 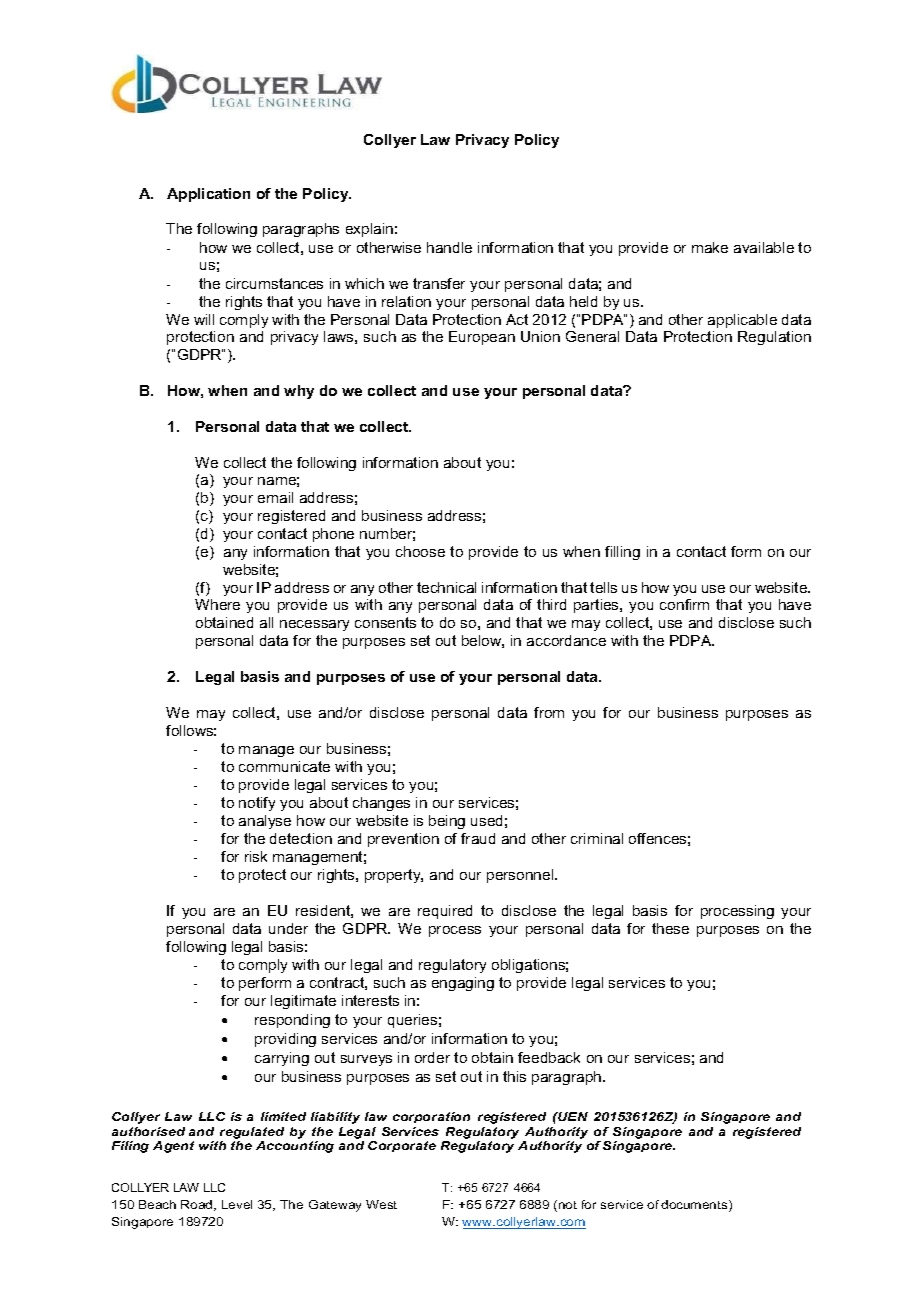 What do you see at coordinates (208, 195) in the document?
I see `Application` at bounding box center [208, 195].
